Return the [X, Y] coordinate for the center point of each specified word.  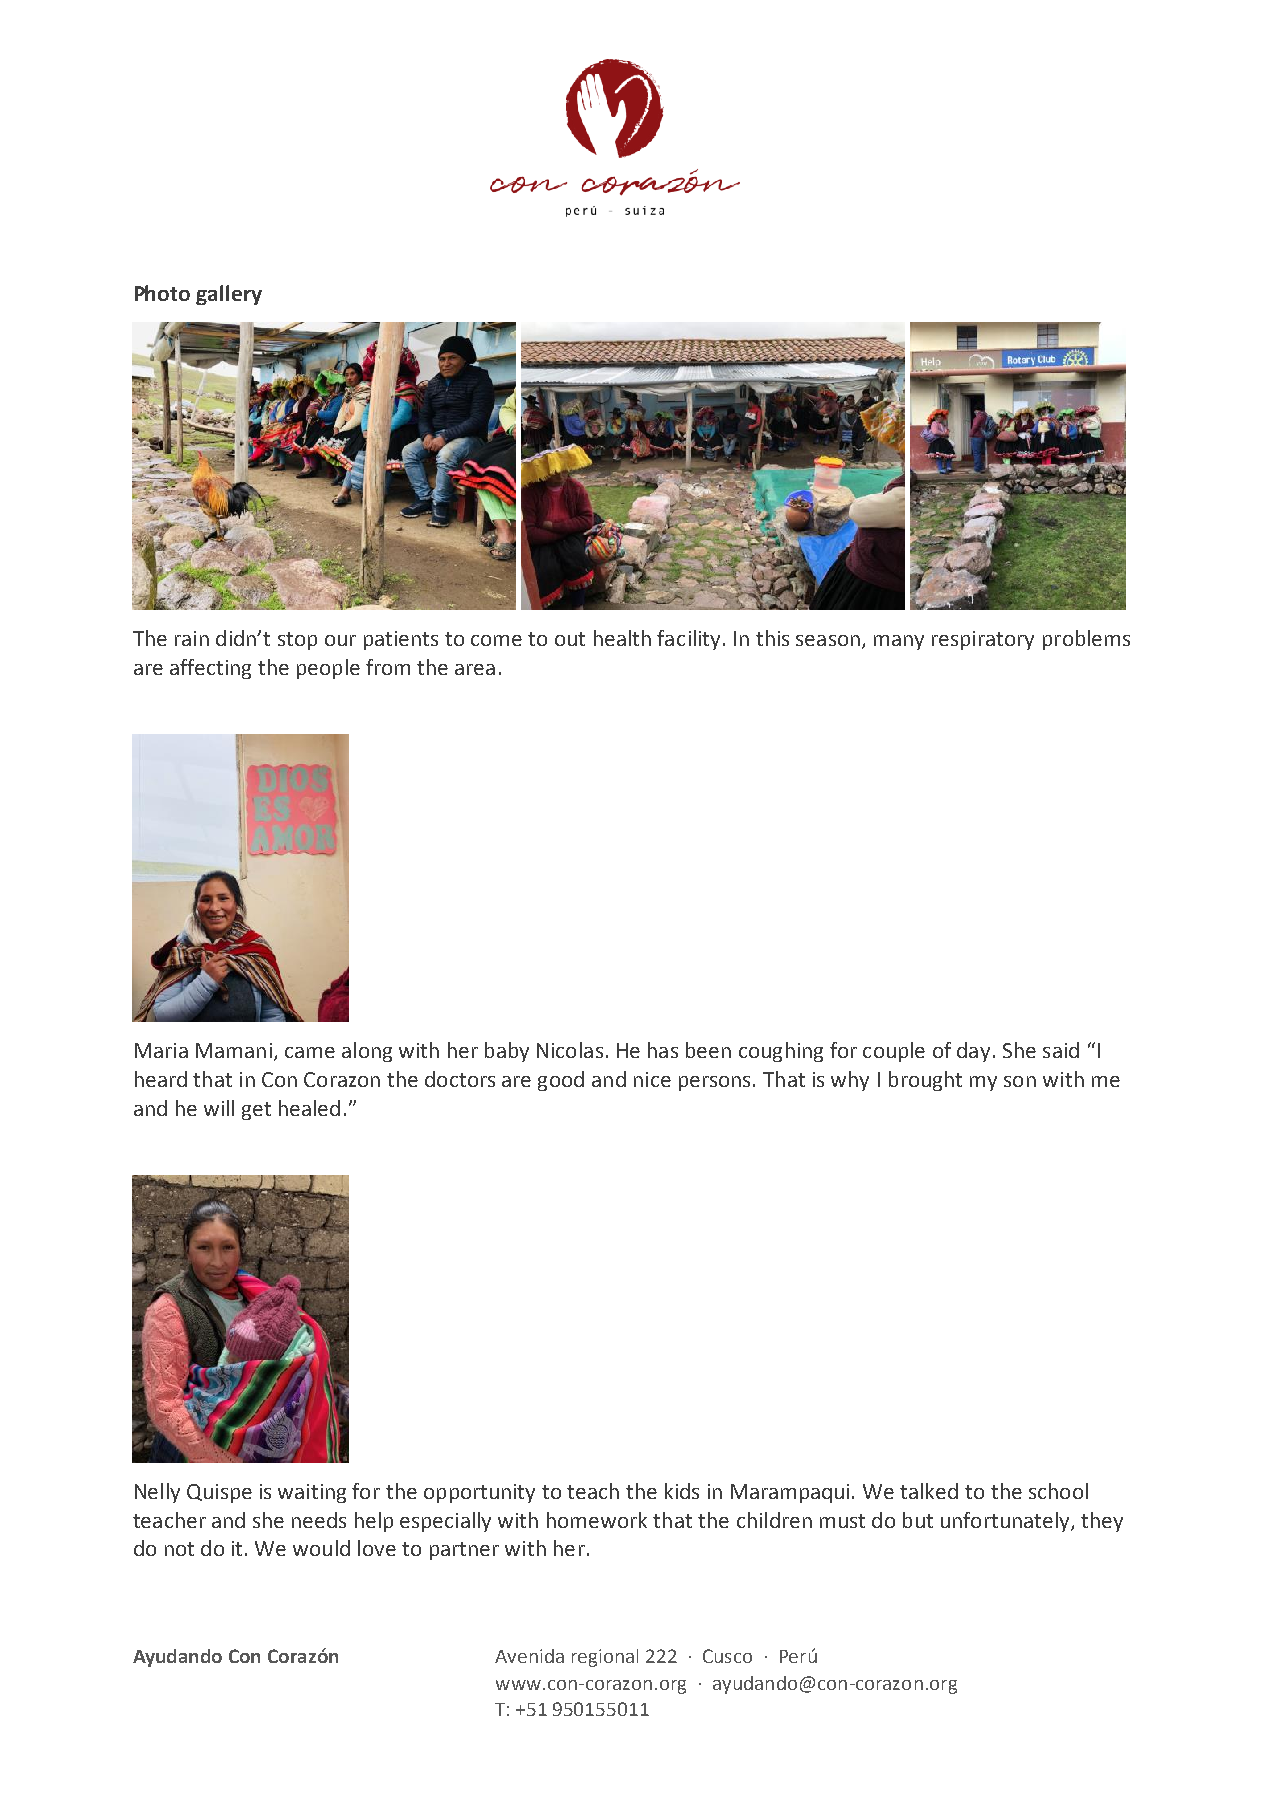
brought [925, 1081]
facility [688, 640]
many [899, 642]
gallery [229, 295]
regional [605, 1658]
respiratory [983, 640]
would [321, 1548]
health [622, 638]
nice [652, 1079]
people [328, 669]
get [256, 1111]
